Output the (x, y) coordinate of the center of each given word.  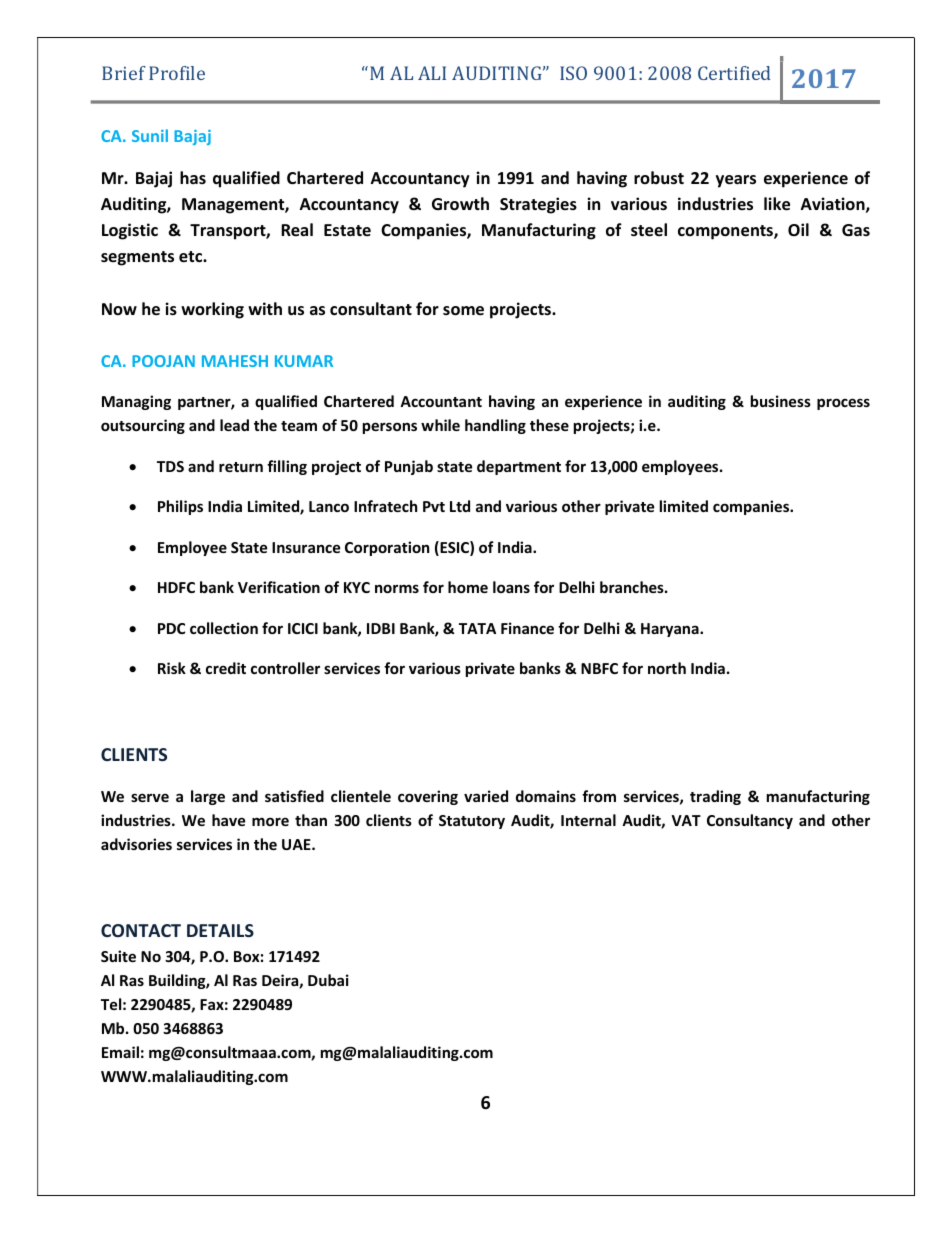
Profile (177, 73)
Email (120, 1052)
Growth (460, 204)
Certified (734, 73)
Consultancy (750, 821)
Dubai (328, 980)
